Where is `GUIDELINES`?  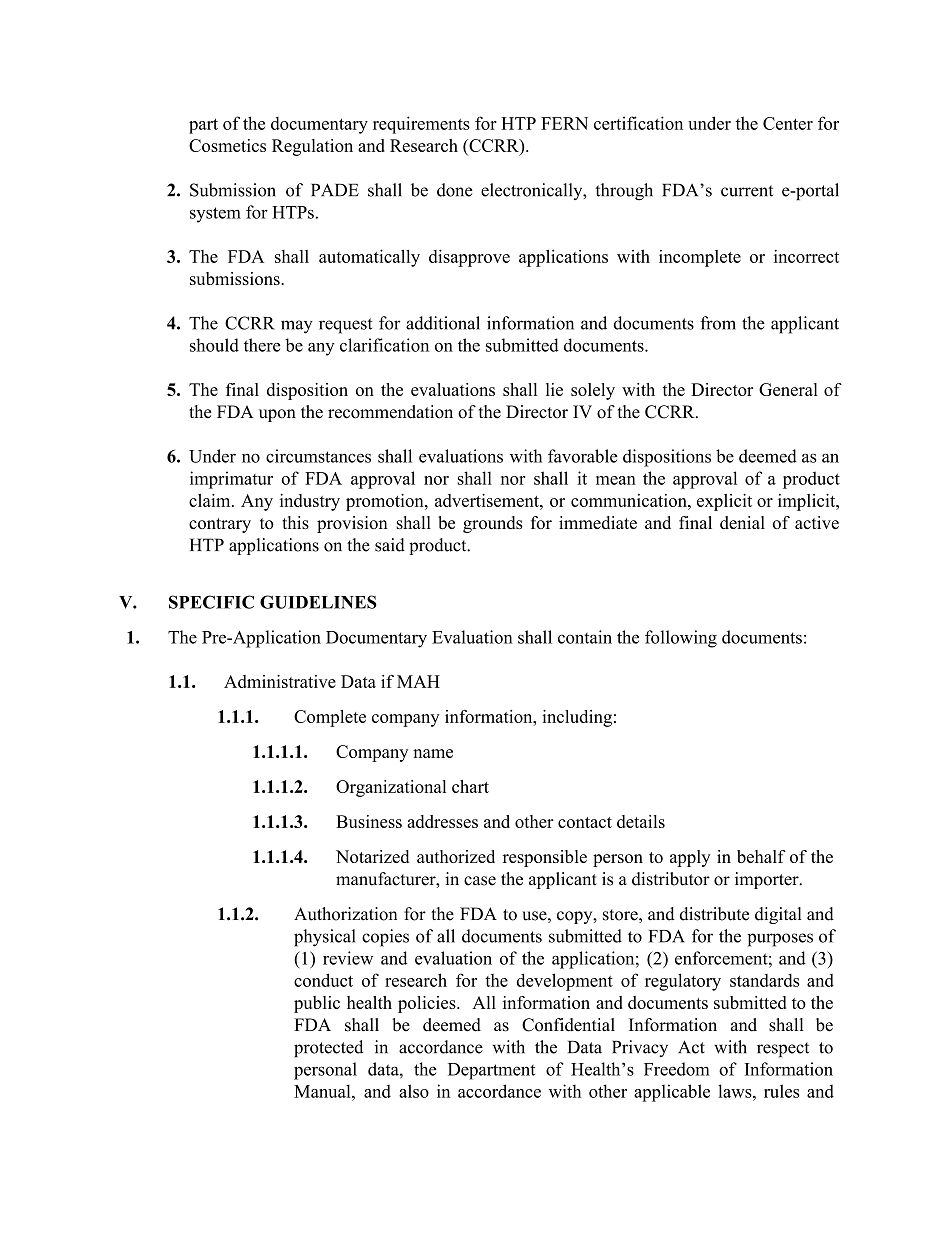 GUIDELINES is located at coordinates (318, 602).
